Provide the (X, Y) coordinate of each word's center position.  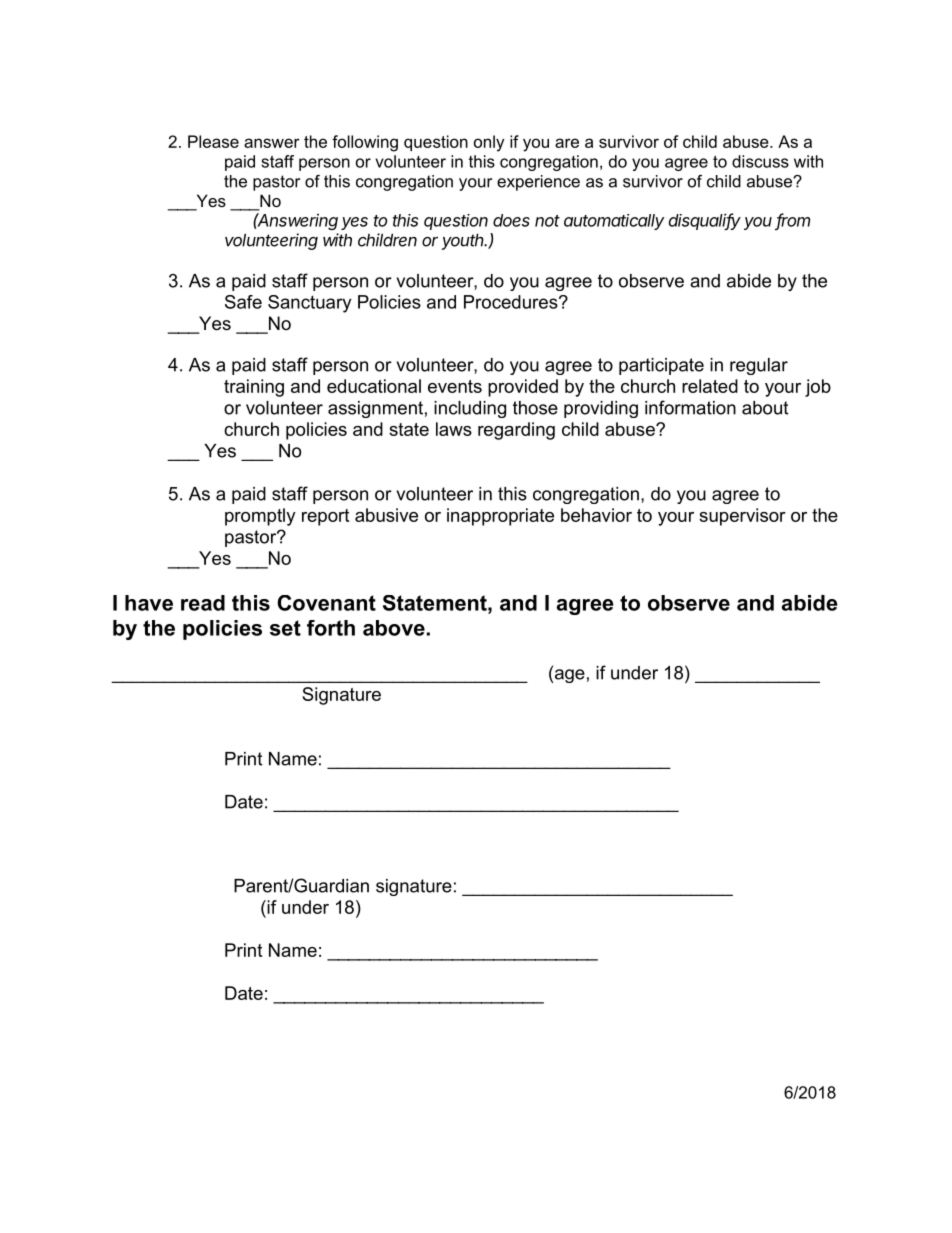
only (489, 143)
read (203, 603)
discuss (760, 161)
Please (213, 141)
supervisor (742, 517)
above (394, 628)
